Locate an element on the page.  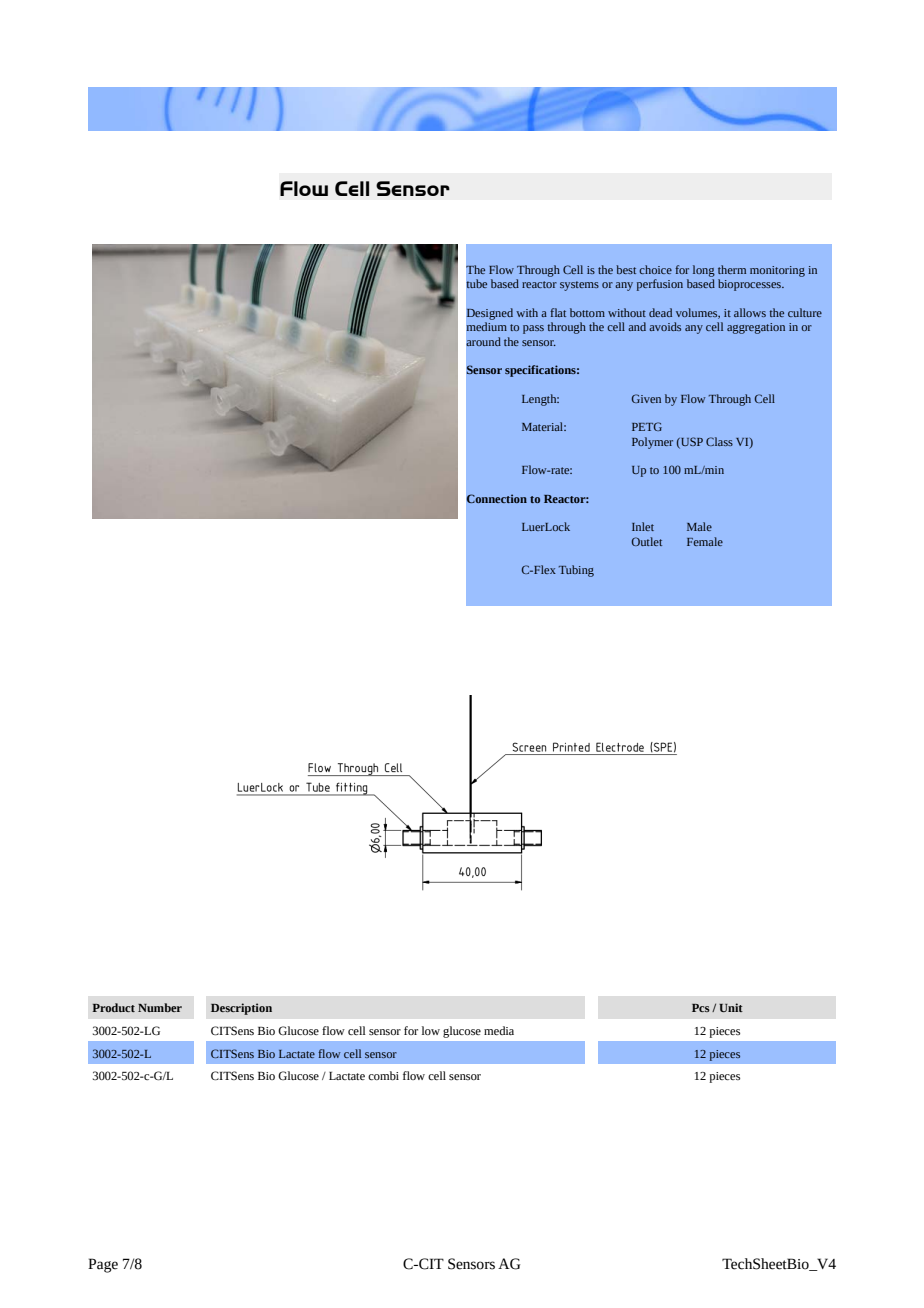
Outlet is located at coordinates (647, 541).
